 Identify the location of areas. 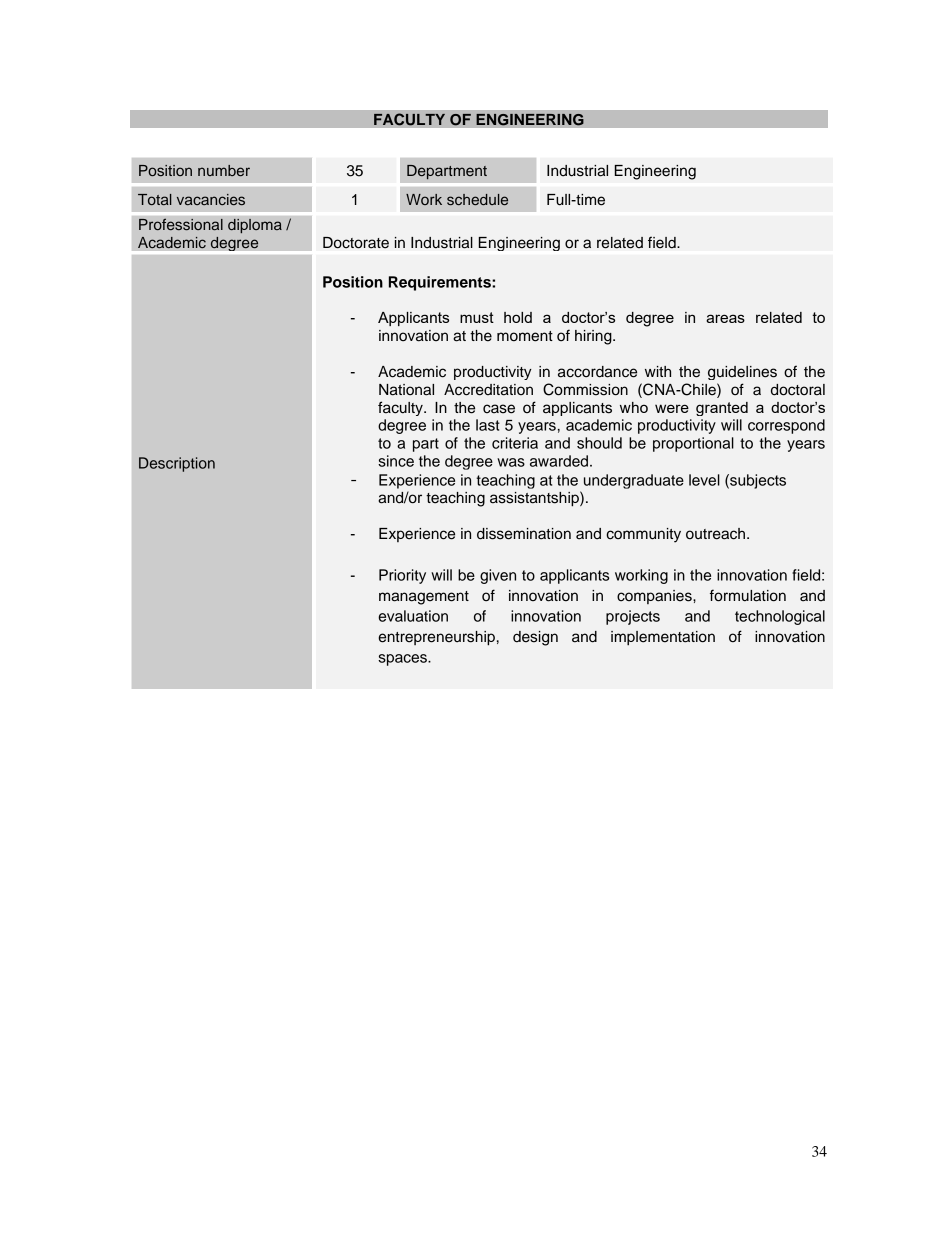
(725, 318).
